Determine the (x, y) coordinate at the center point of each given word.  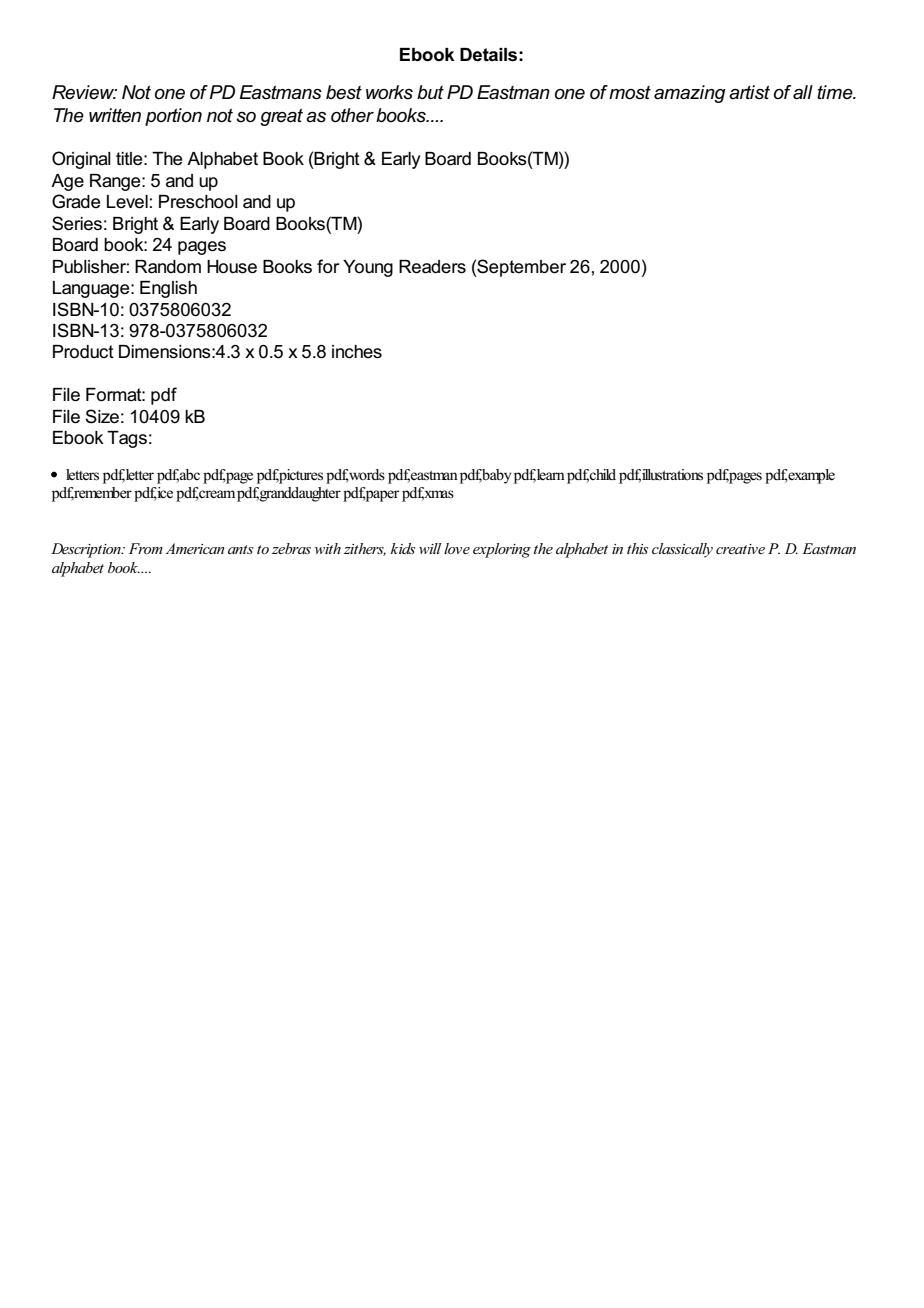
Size (102, 416)
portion (173, 117)
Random (168, 267)
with (328, 548)
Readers (432, 267)
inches (357, 352)
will (430, 548)
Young (368, 268)
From (146, 548)
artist (749, 92)
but (430, 92)
